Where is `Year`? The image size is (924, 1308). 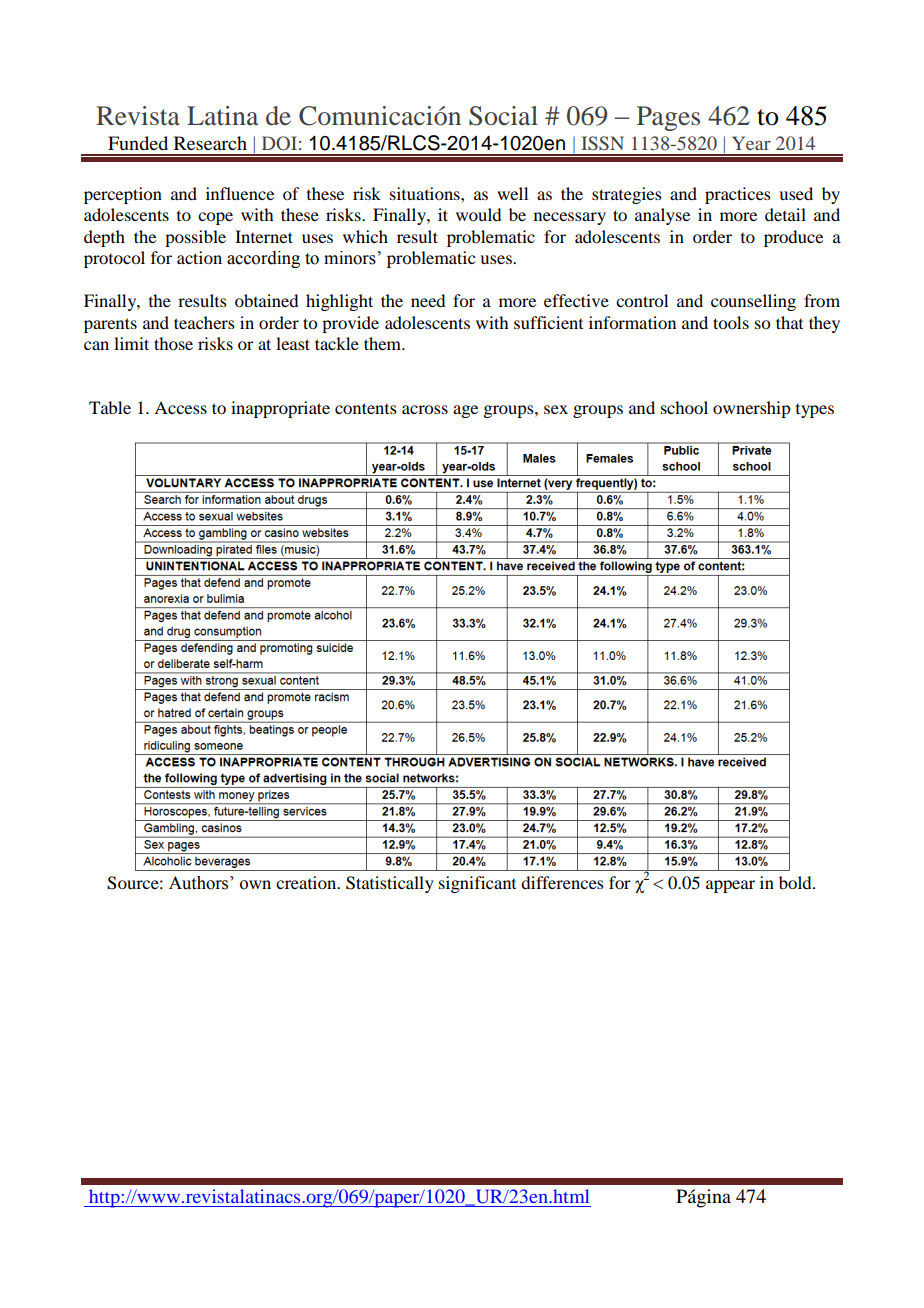 Year is located at coordinates (751, 143).
